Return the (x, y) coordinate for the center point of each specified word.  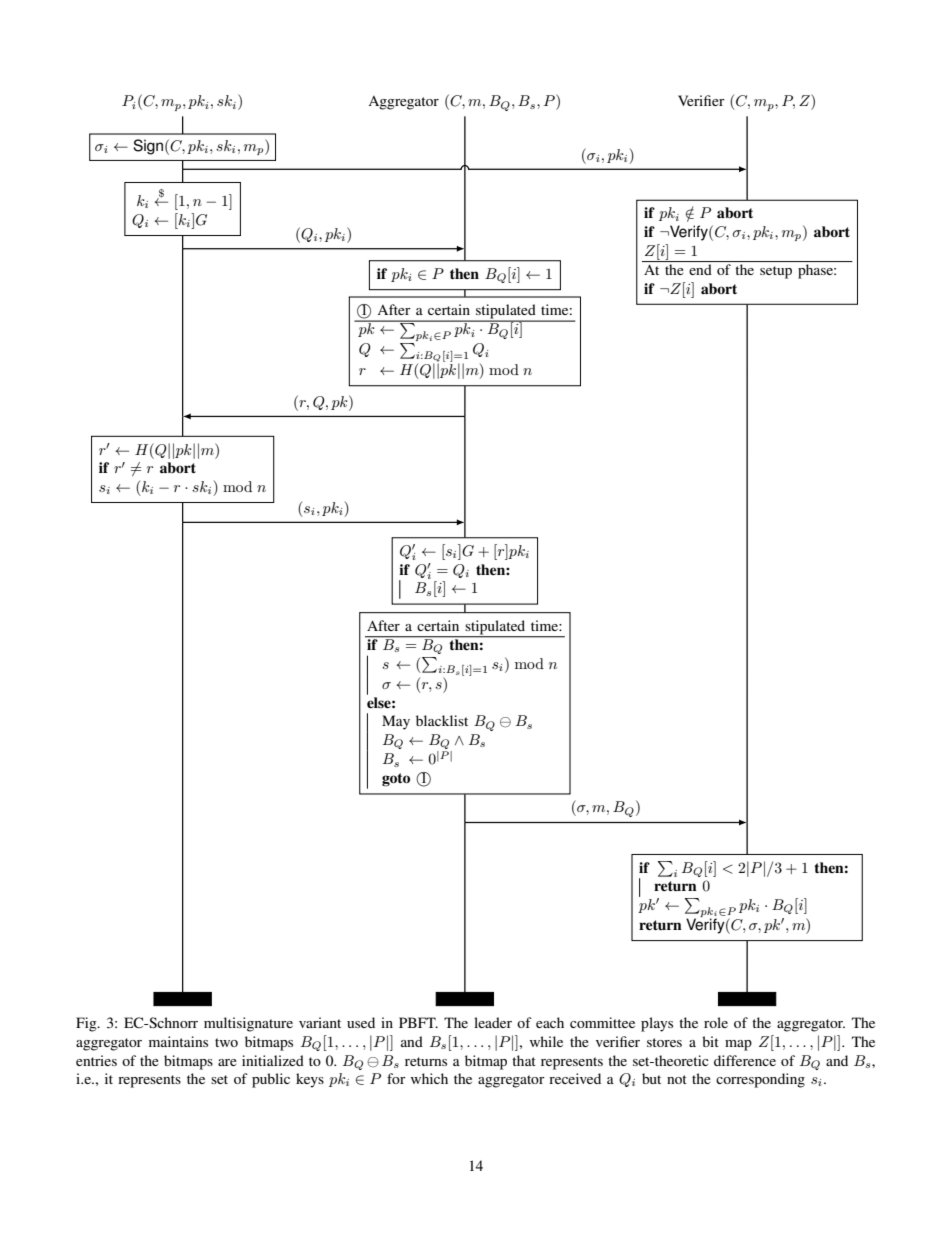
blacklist (442, 720)
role (716, 1022)
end (700, 269)
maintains (178, 1041)
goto (396, 780)
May (396, 722)
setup (776, 272)
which (429, 1078)
